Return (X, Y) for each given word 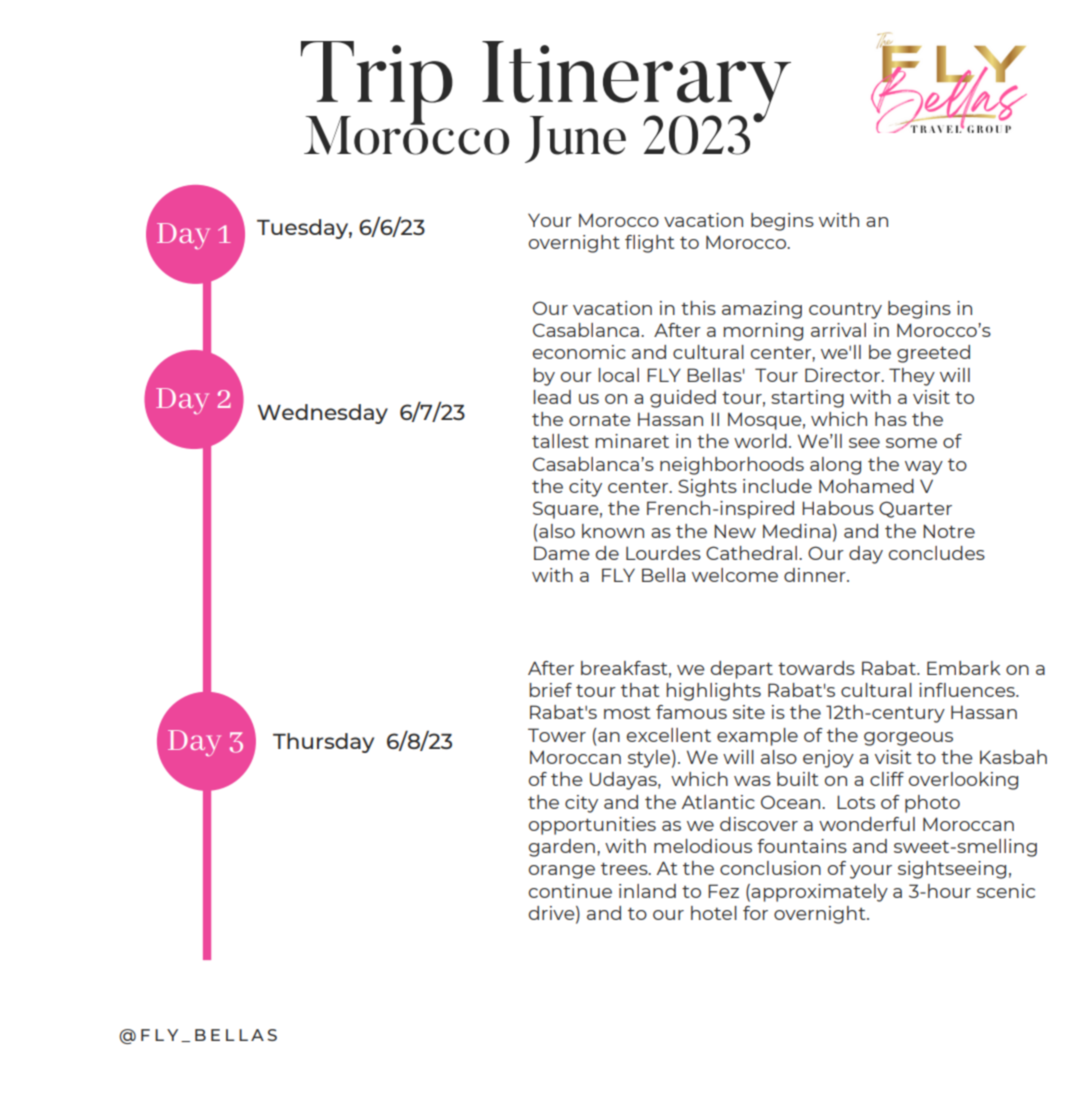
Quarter (915, 509)
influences (968, 690)
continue (570, 891)
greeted (933, 354)
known (613, 531)
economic (579, 352)
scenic (1006, 891)
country (845, 311)
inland (647, 891)
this (698, 308)
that (640, 690)
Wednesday (323, 414)
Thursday (323, 743)
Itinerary (636, 83)
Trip (377, 84)
